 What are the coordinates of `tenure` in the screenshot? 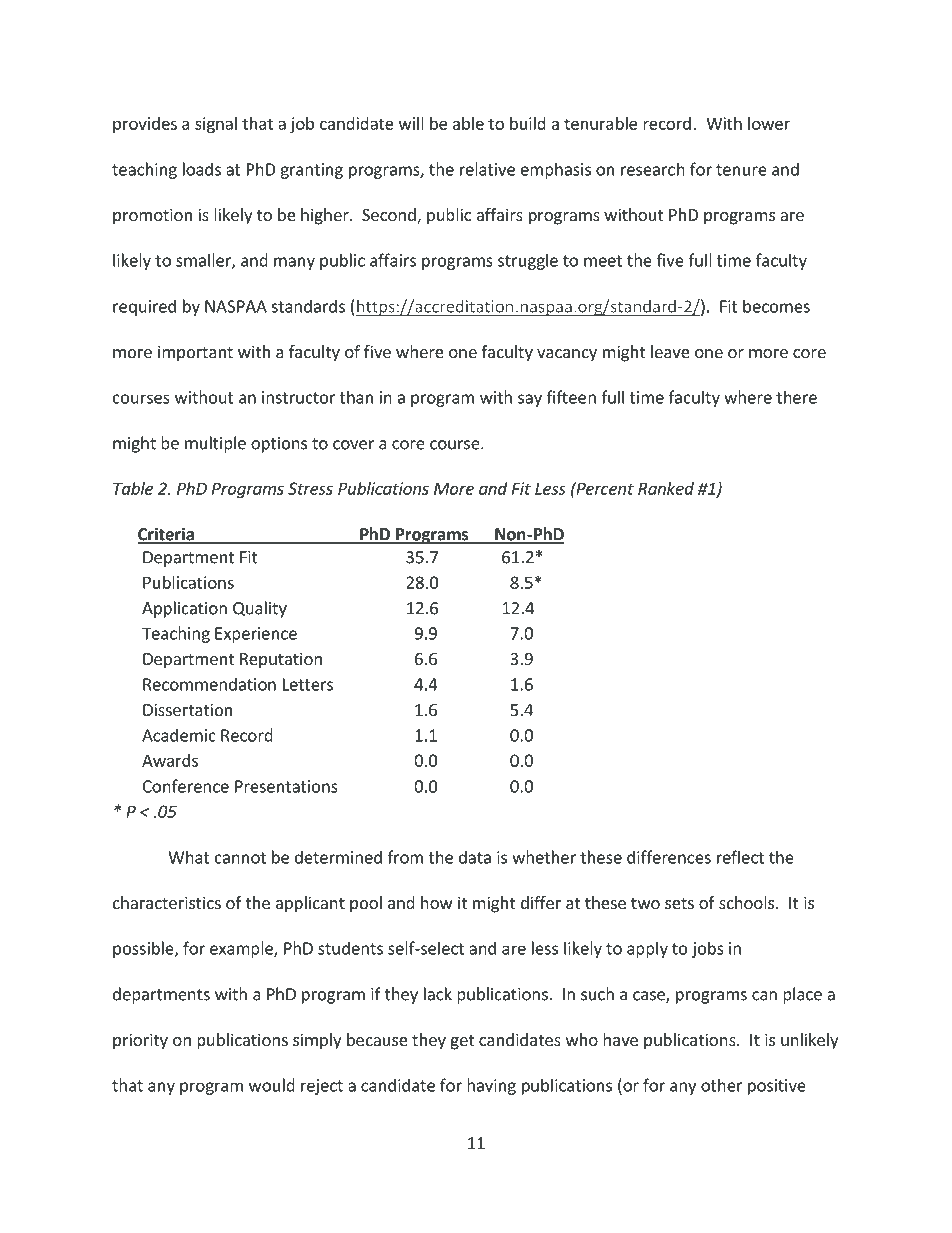 It's located at (741, 170).
